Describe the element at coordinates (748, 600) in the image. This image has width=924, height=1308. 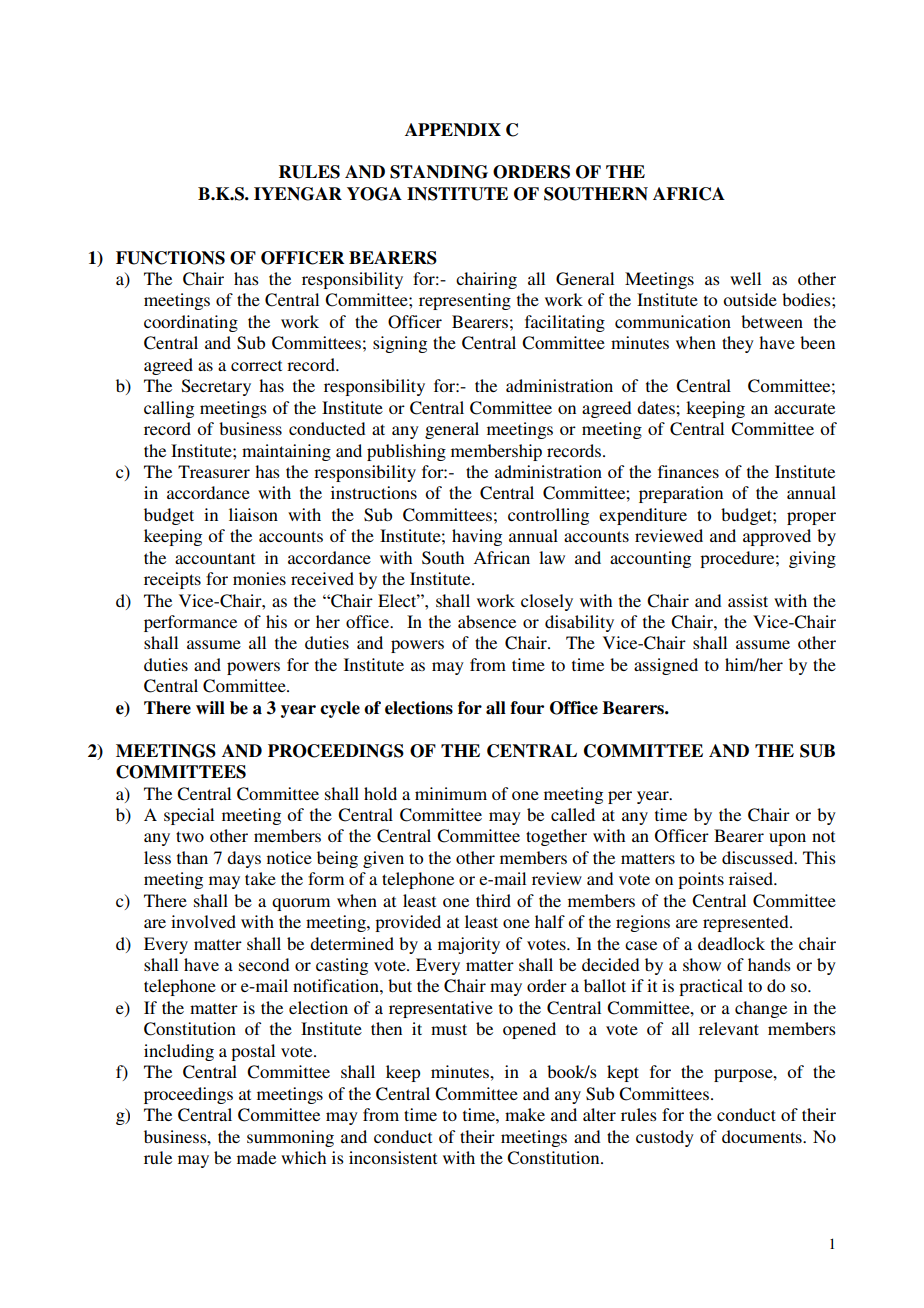
I see `assist` at that location.
